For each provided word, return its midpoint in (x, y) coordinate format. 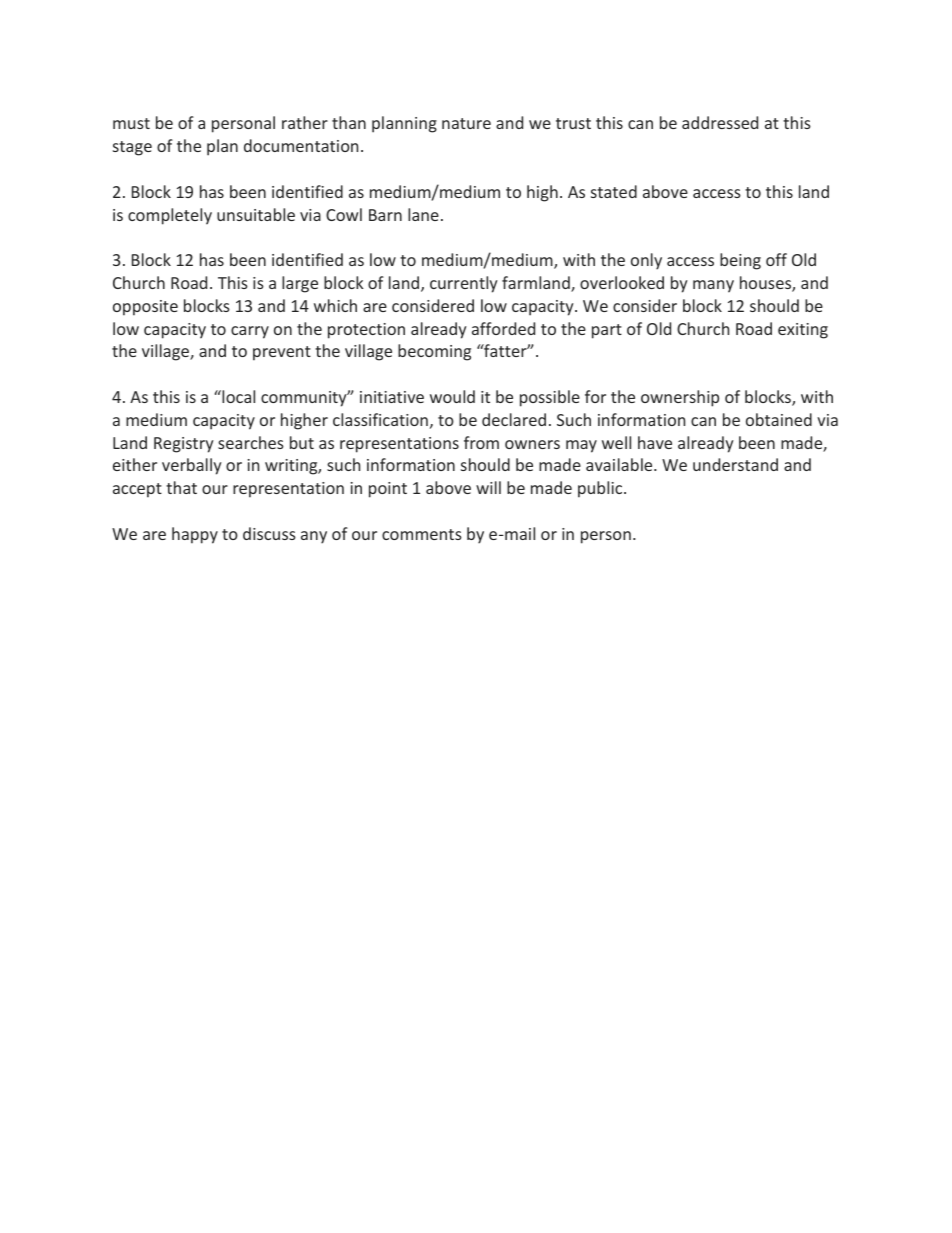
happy (195, 535)
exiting (803, 331)
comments (422, 534)
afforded (503, 328)
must (131, 123)
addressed (720, 122)
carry (250, 332)
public (601, 489)
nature (466, 123)
